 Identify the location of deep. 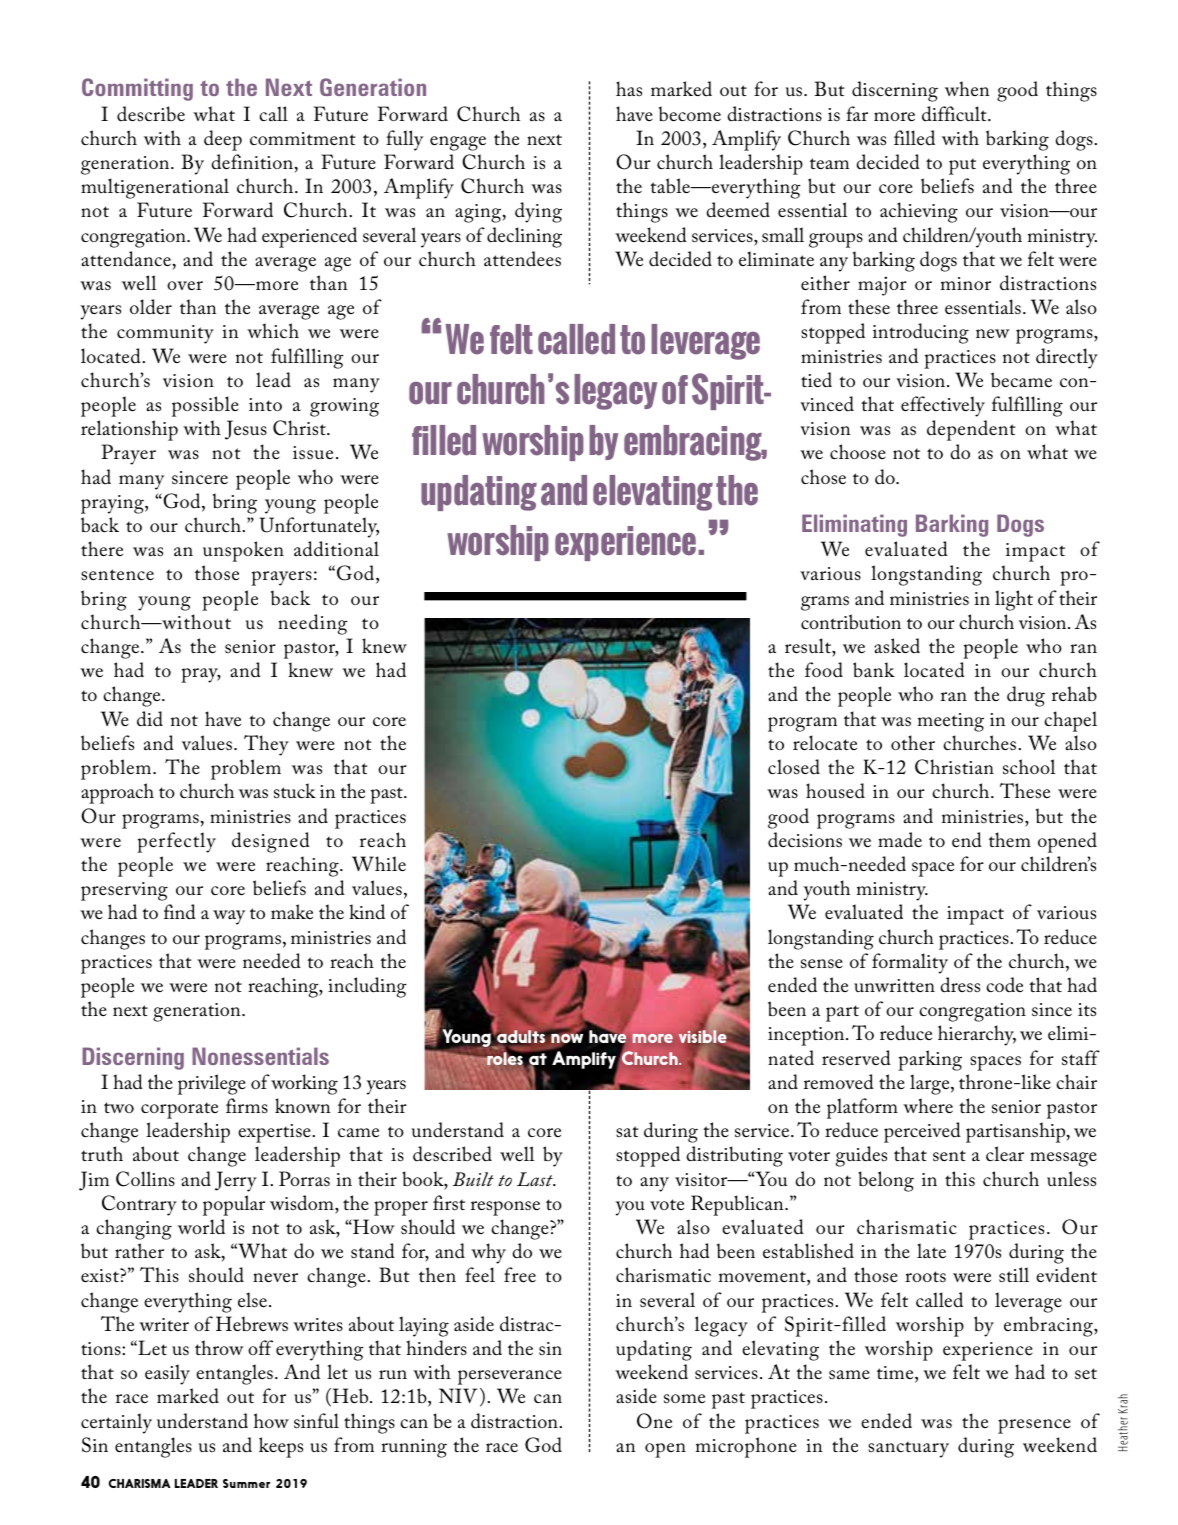
(223, 140).
